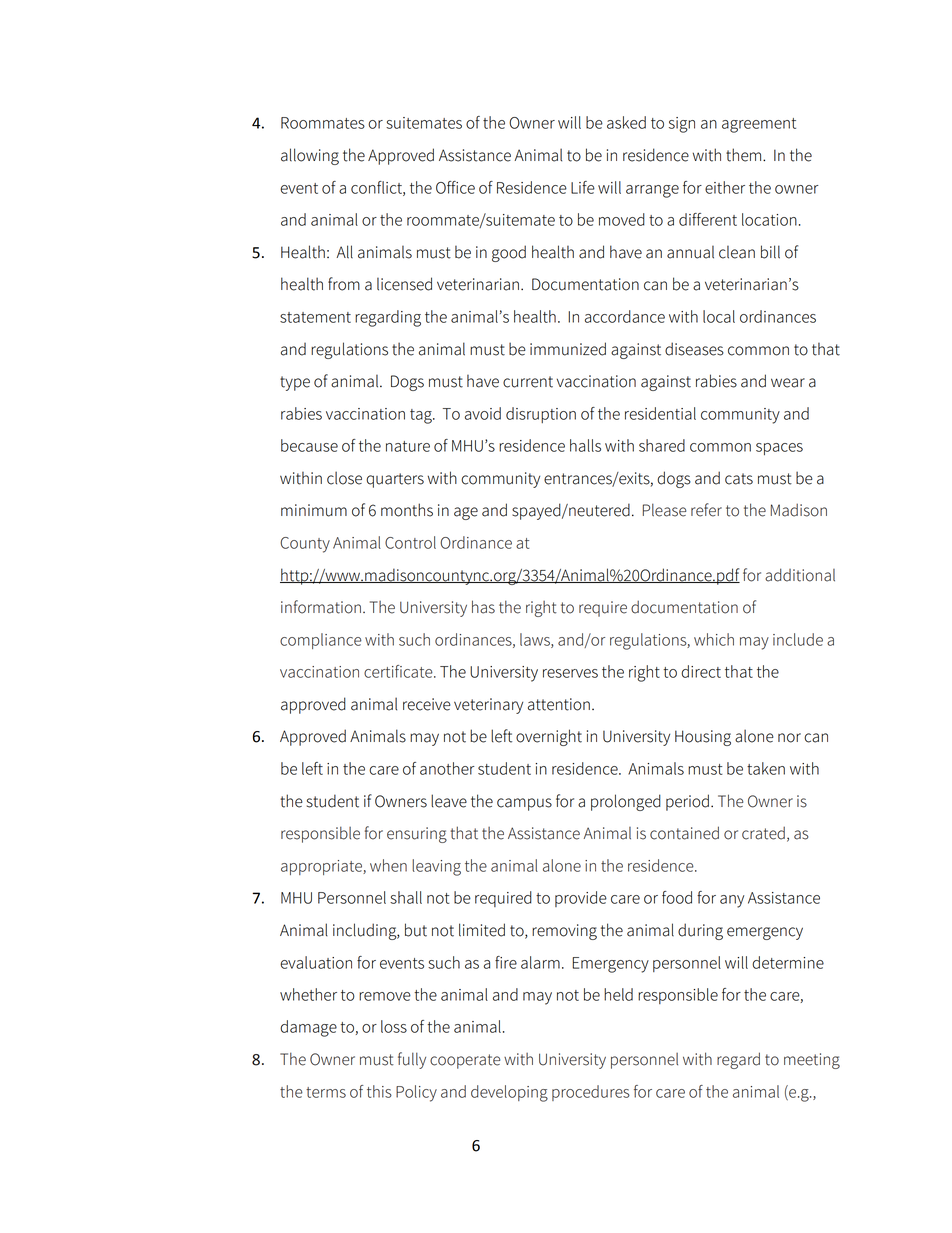 This document has height=1233, width=952. I want to click on another, so click(447, 768).
